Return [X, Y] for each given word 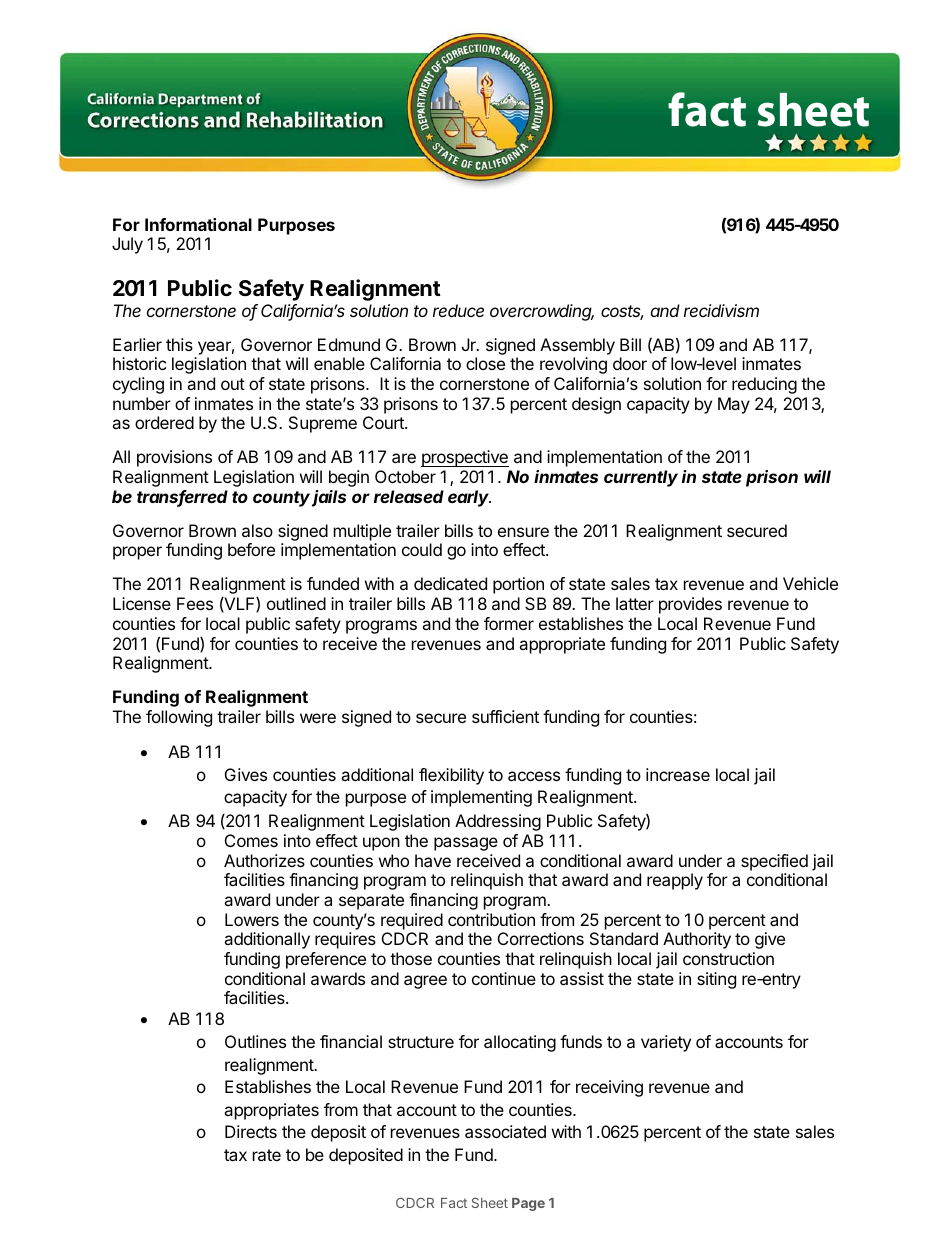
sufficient [505, 716]
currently [641, 478]
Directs [251, 1131]
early [469, 498]
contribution [491, 919]
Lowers [252, 919]
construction [728, 958]
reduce [458, 310]
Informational [198, 224]
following [179, 718]
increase [678, 774]
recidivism [721, 310]
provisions [174, 458]
